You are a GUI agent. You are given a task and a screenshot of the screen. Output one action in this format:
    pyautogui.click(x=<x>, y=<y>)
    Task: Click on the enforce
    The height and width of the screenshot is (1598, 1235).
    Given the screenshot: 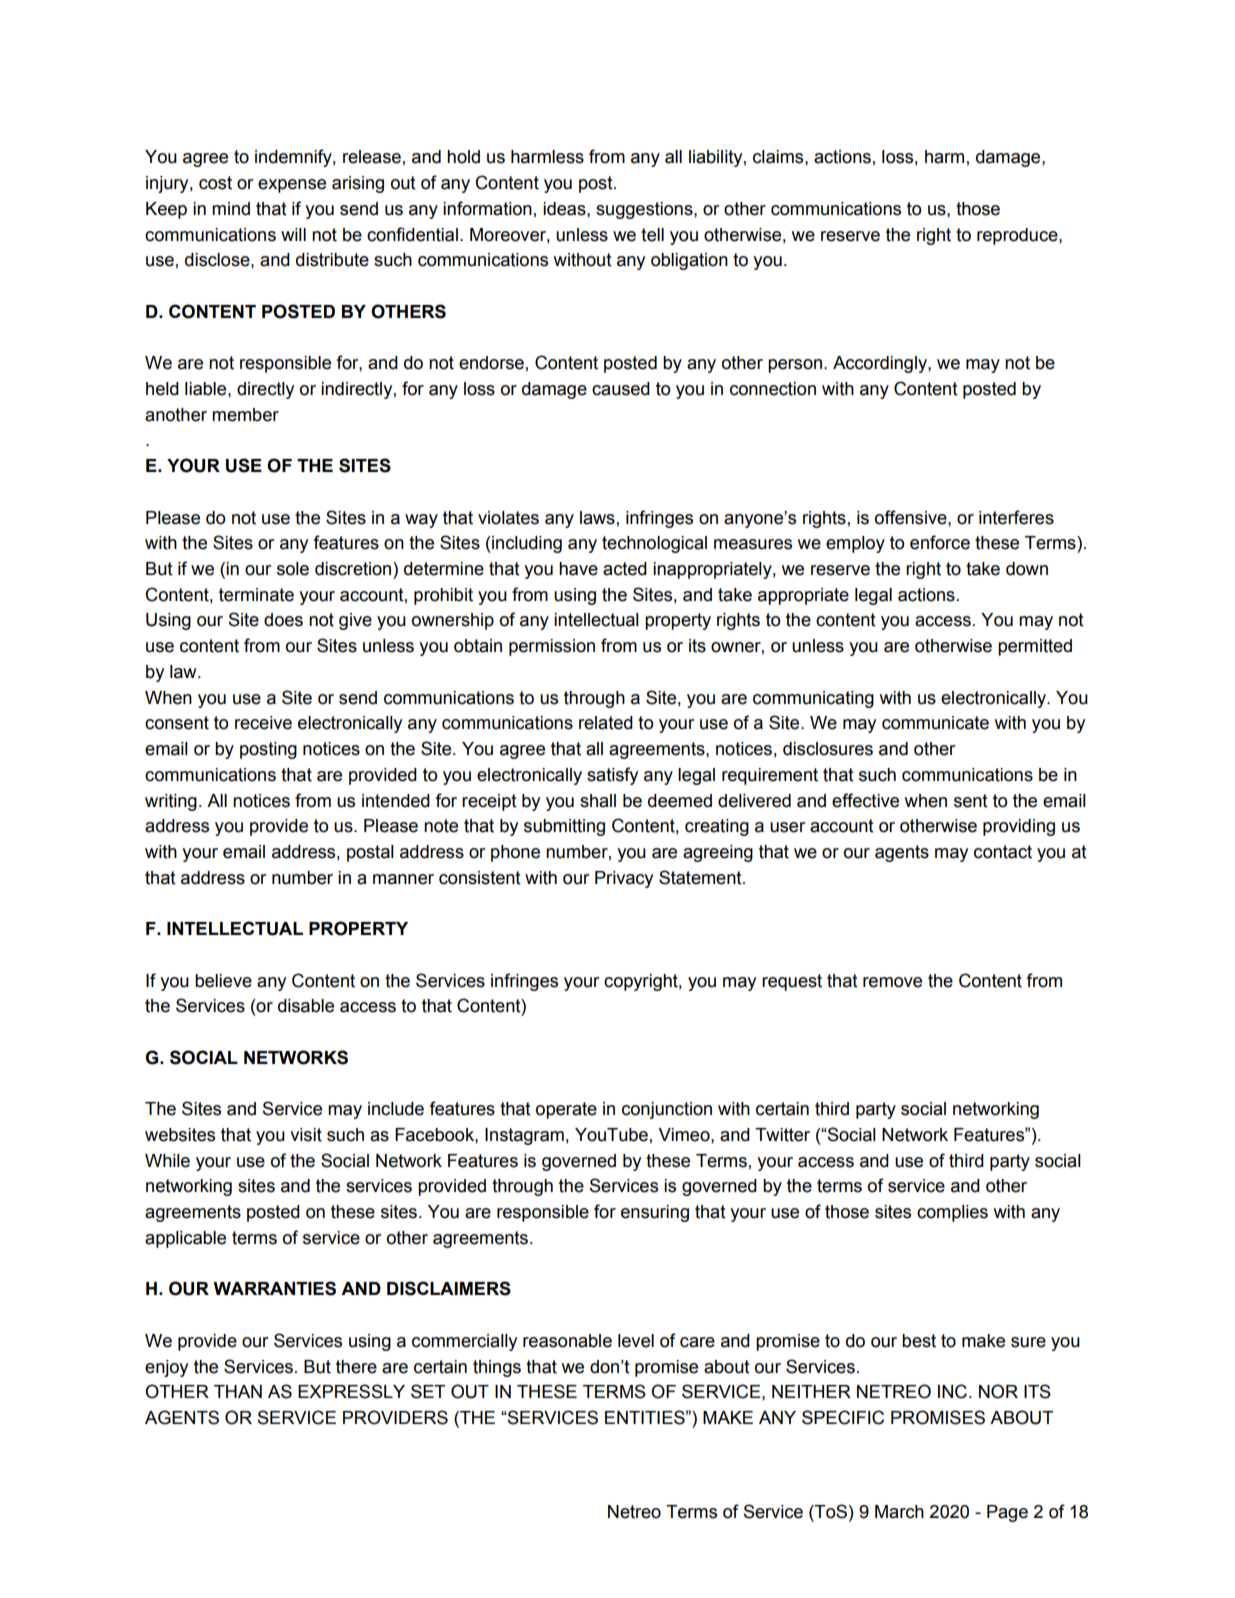 What is the action you would take?
    pyautogui.click(x=940, y=542)
